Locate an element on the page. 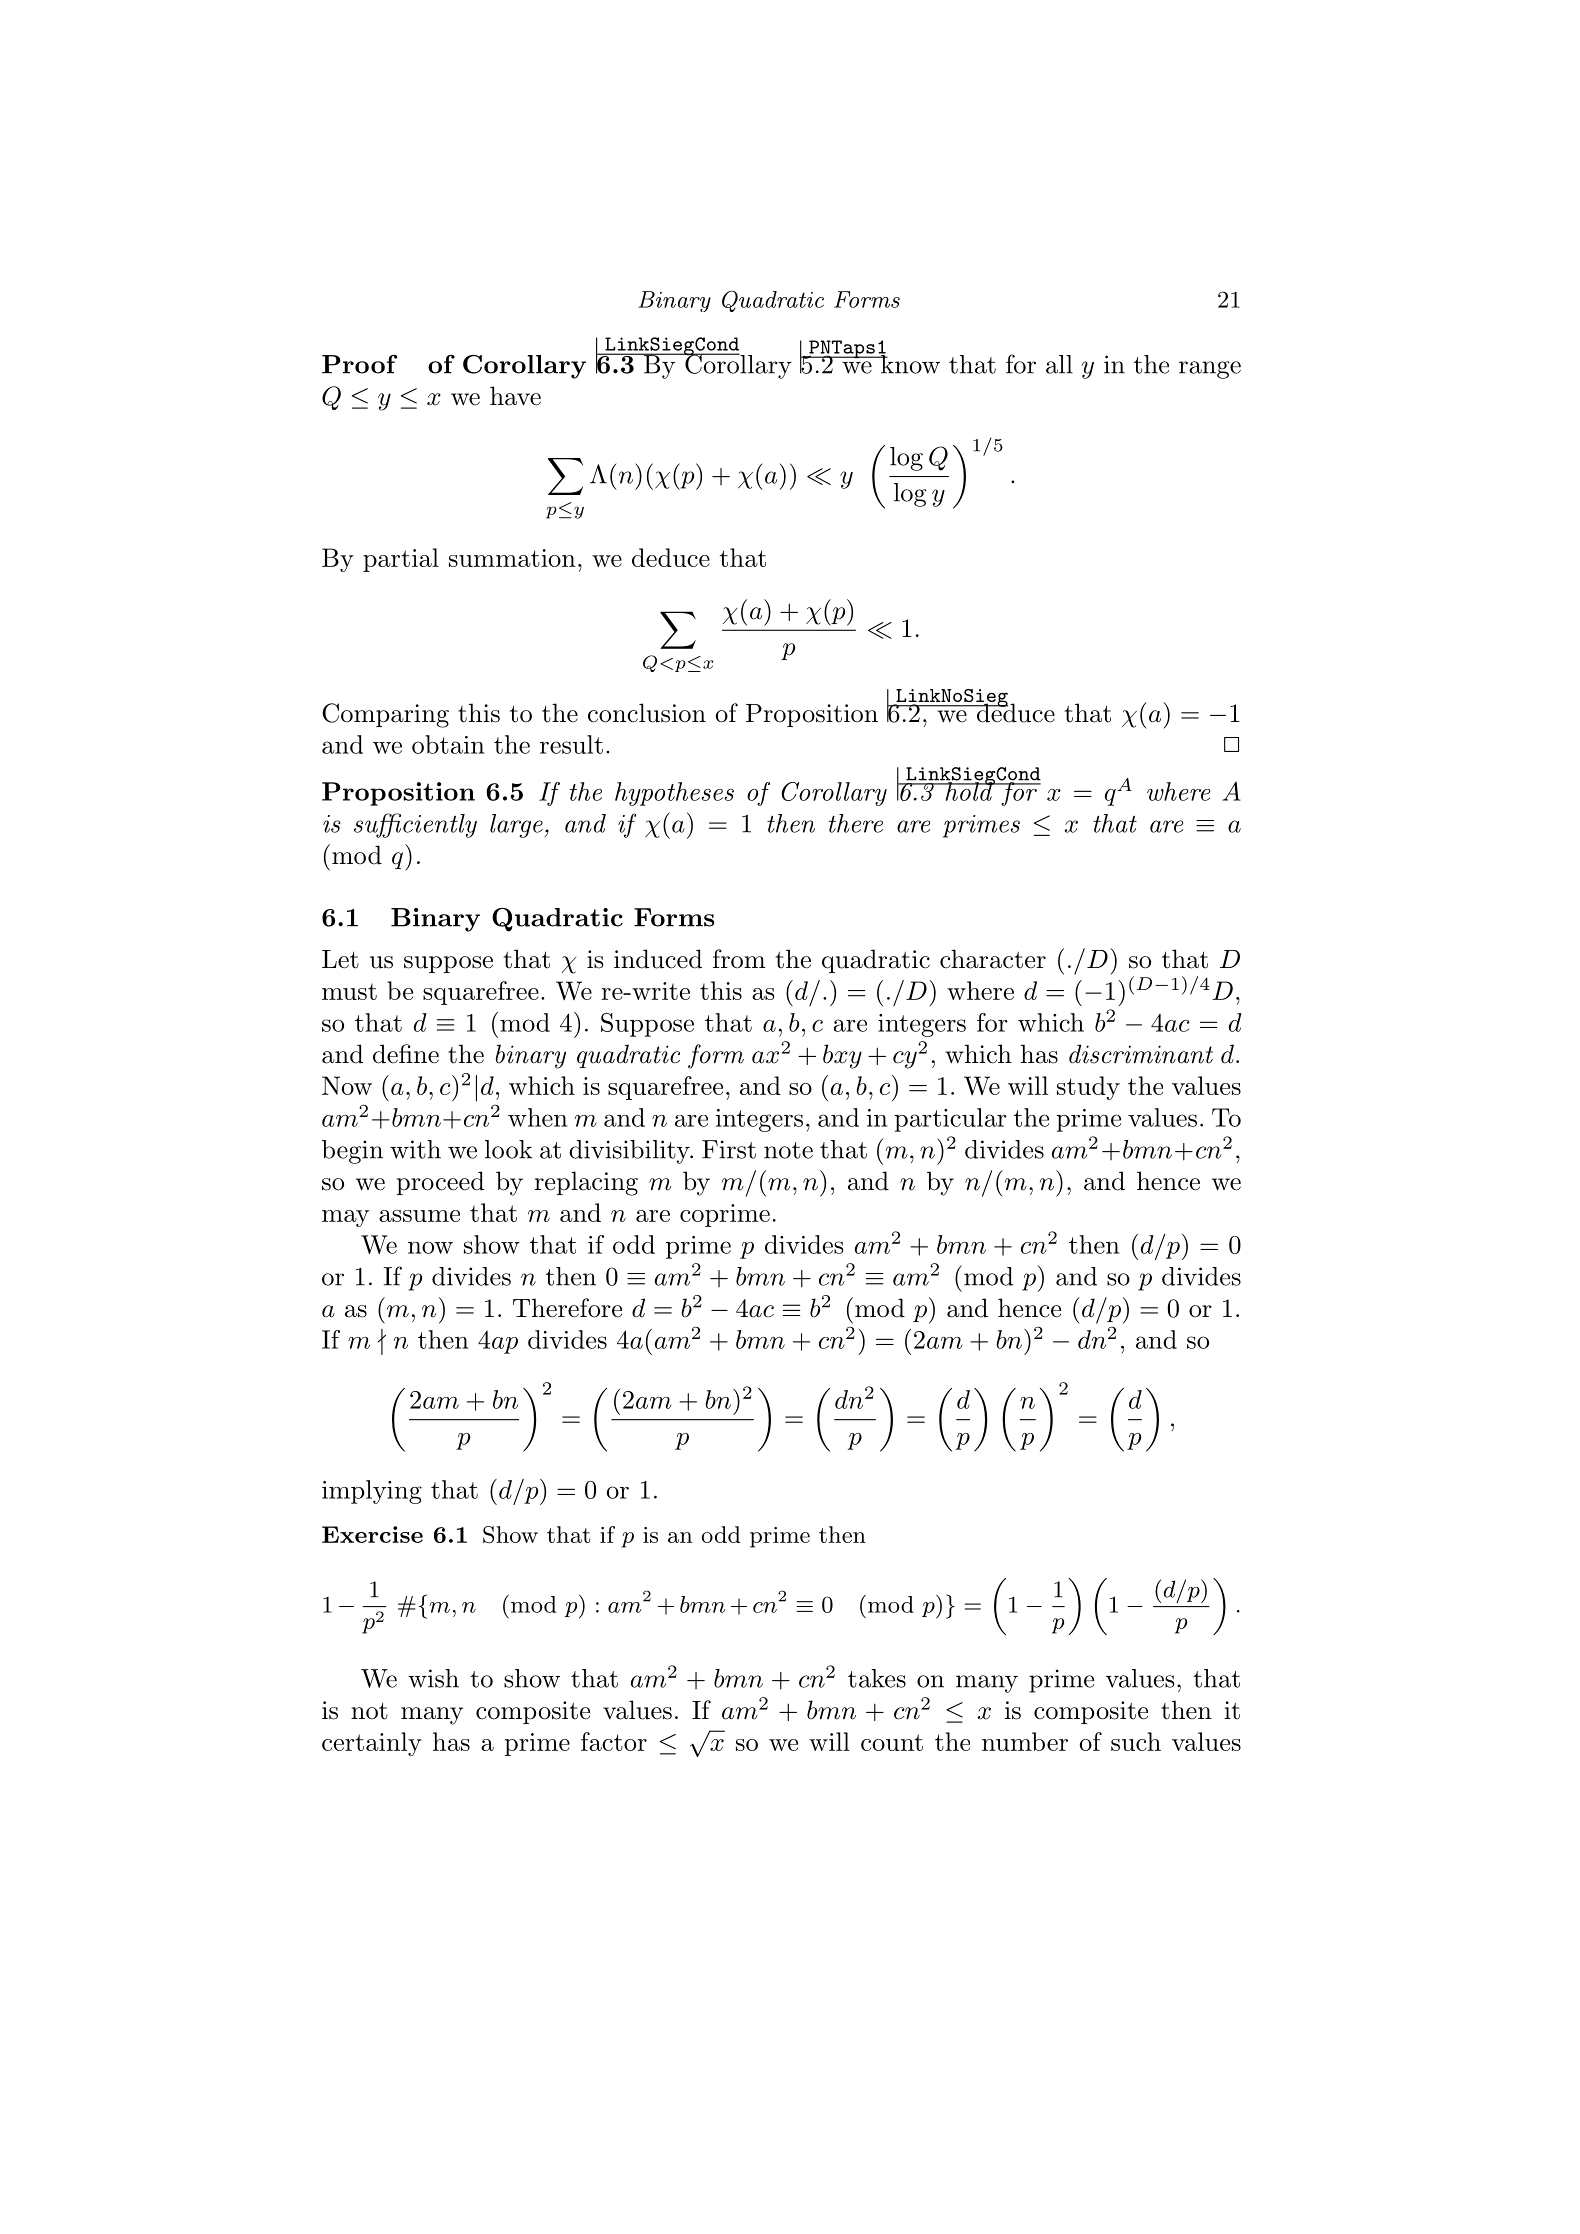  have is located at coordinates (515, 396).
